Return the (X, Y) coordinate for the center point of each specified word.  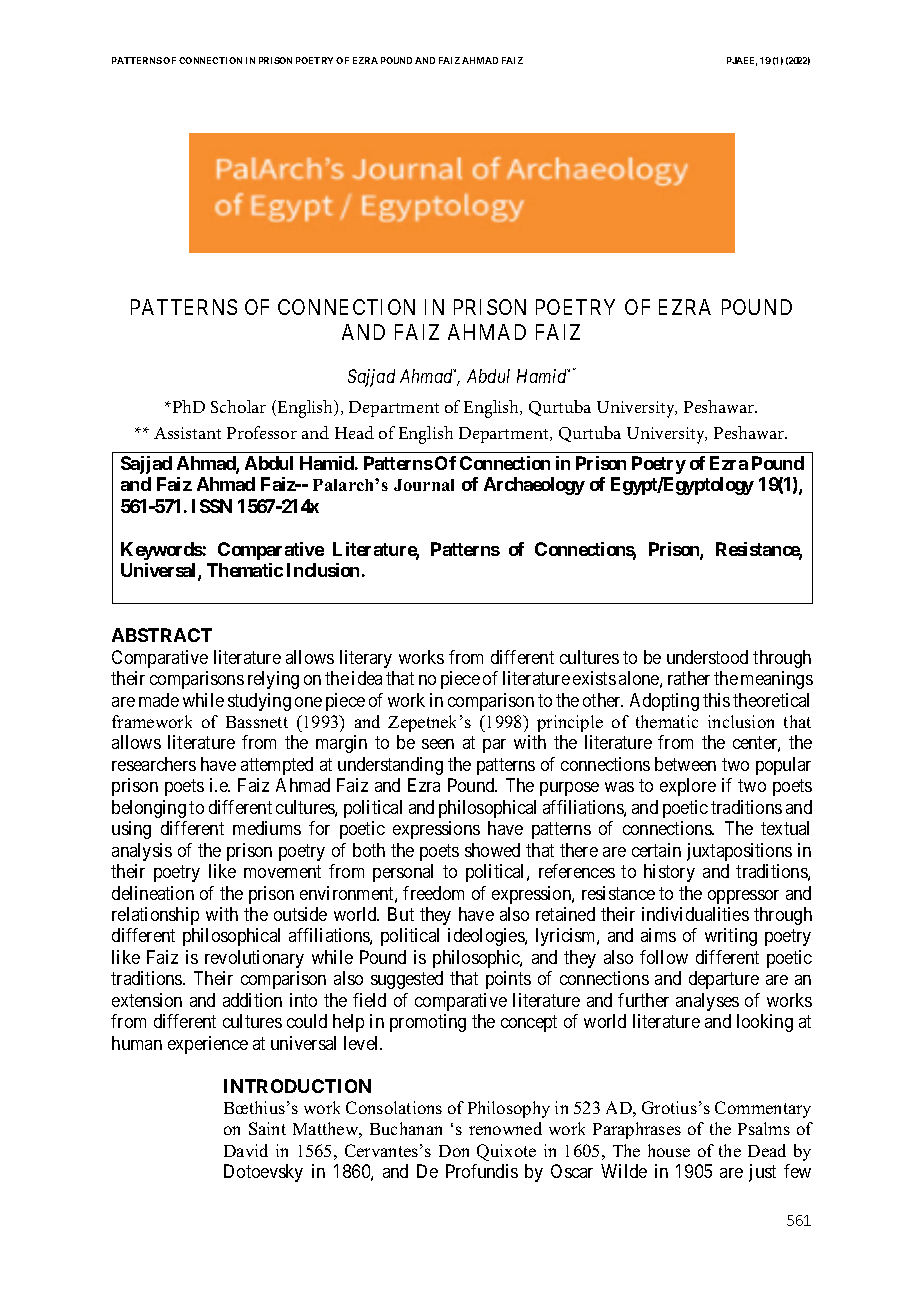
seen (438, 744)
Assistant (187, 433)
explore (688, 787)
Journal (424, 485)
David (246, 1150)
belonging (149, 809)
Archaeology (534, 486)
